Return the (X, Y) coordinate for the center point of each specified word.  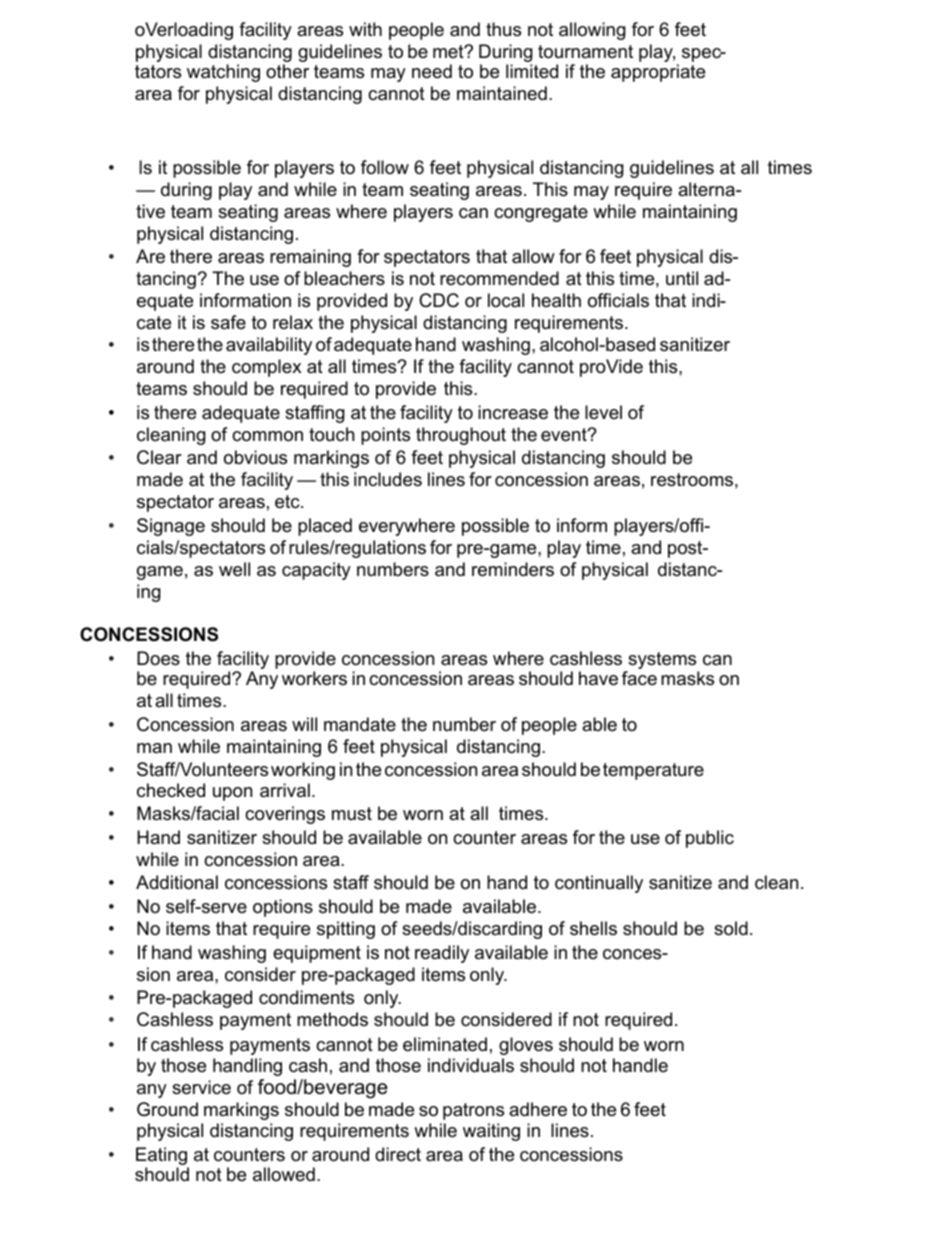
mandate (360, 724)
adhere (538, 1109)
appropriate (658, 73)
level (603, 412)
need (432, 71)
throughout (461, 436)
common (267, 436)
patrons (473, 1111)
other (287, 71)
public (710, 839)
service (201, 1087)
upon (232, 794)
